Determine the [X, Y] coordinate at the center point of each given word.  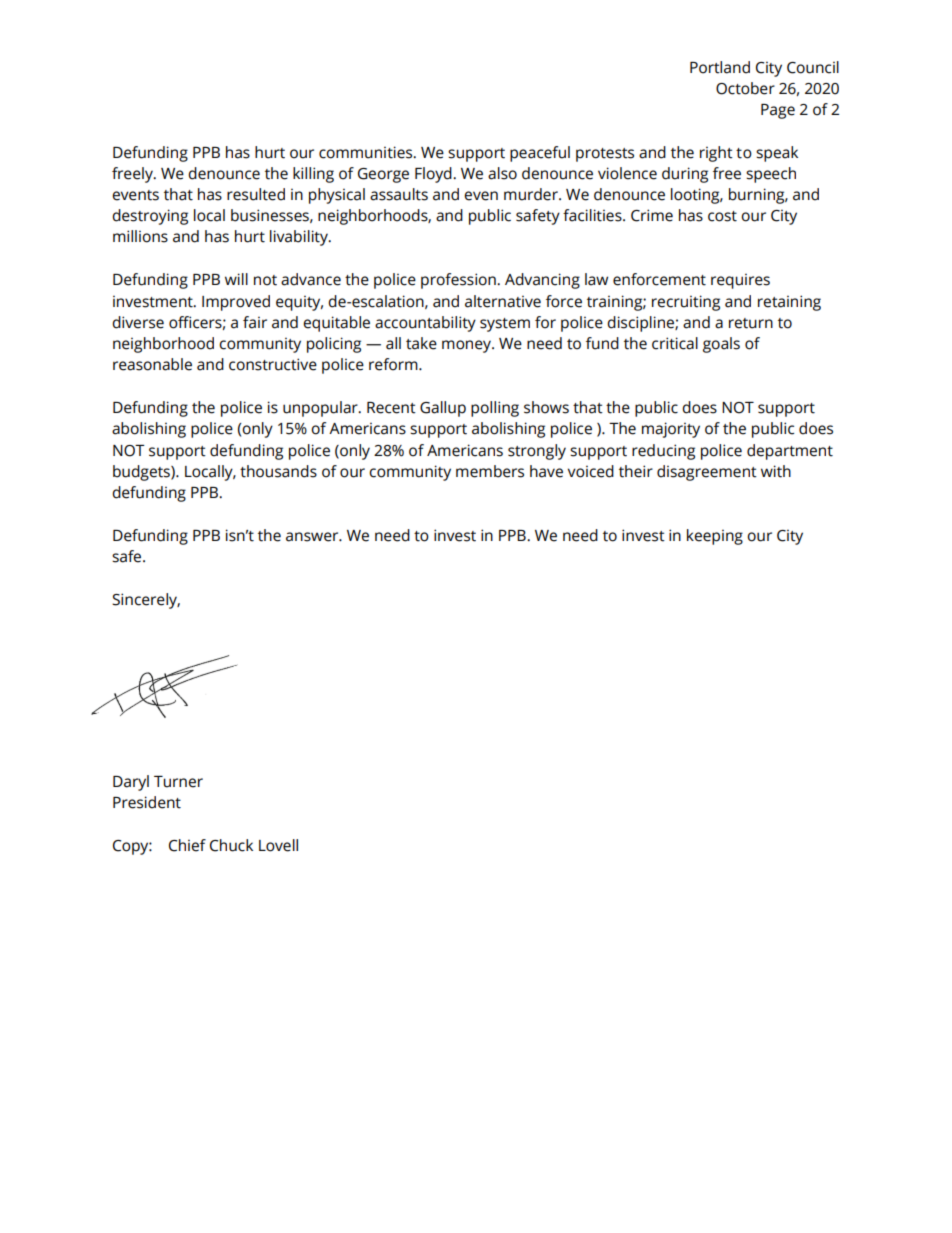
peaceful [540, 154]
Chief [187, 845]
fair [255, 322]
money [468, 346]
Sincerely [146, 601]
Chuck [231, 845]
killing [313, 175]
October [745, 88]
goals [721, 345]
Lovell [278, 845]
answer [313, 537]
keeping [715, 537]
